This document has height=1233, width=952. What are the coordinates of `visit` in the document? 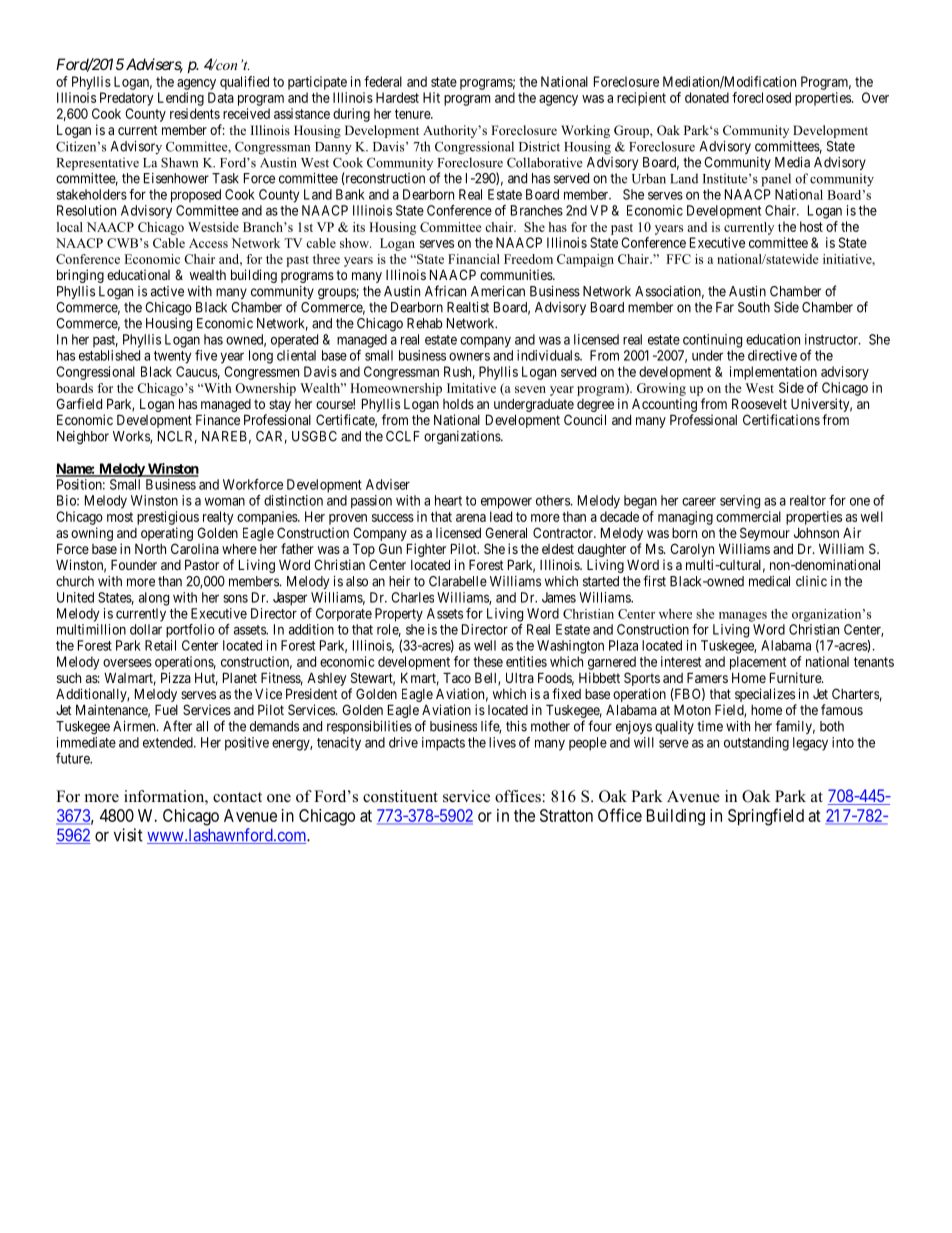 It's located at (128, 835).
